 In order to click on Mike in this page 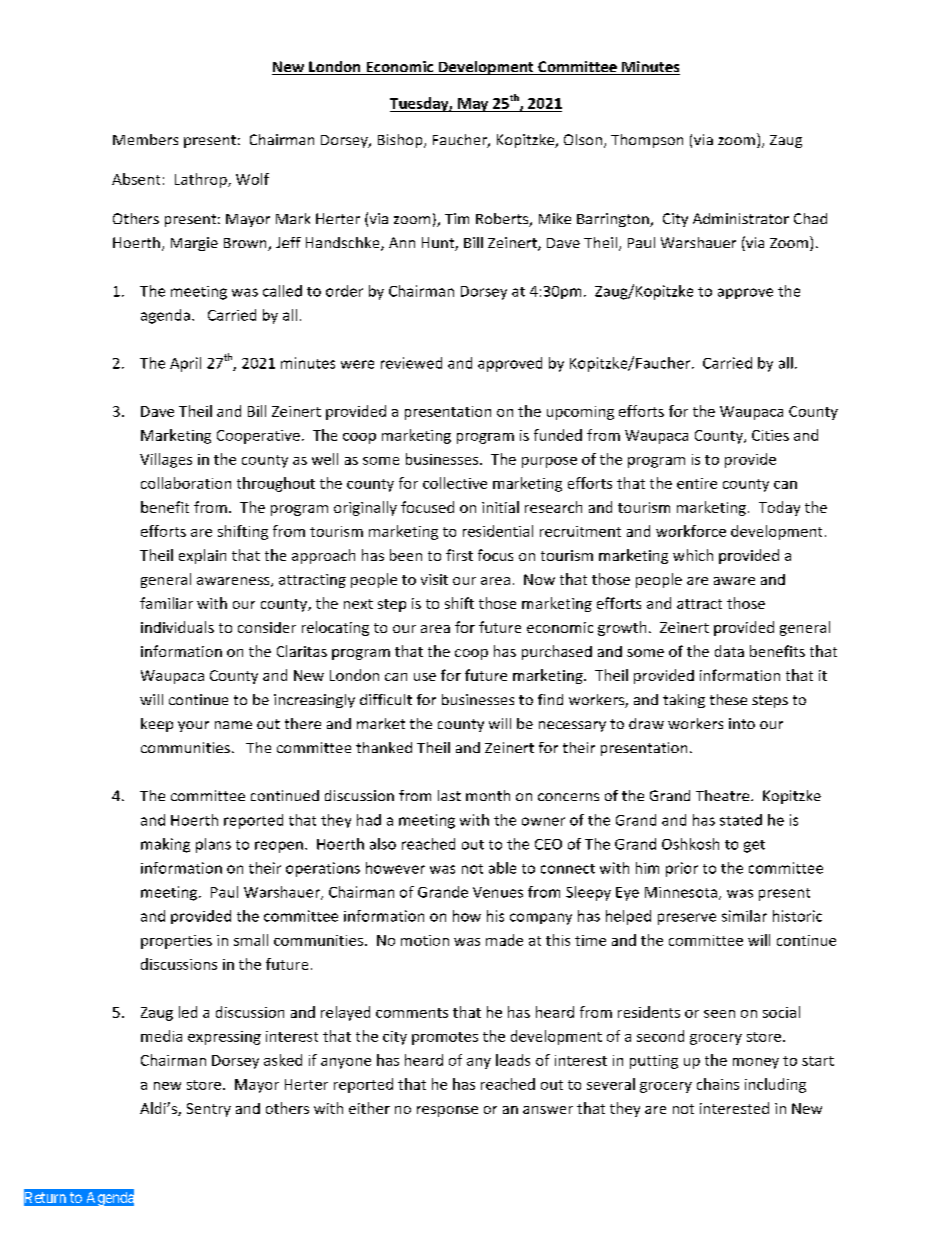, I will do `click(555, 218)`.
